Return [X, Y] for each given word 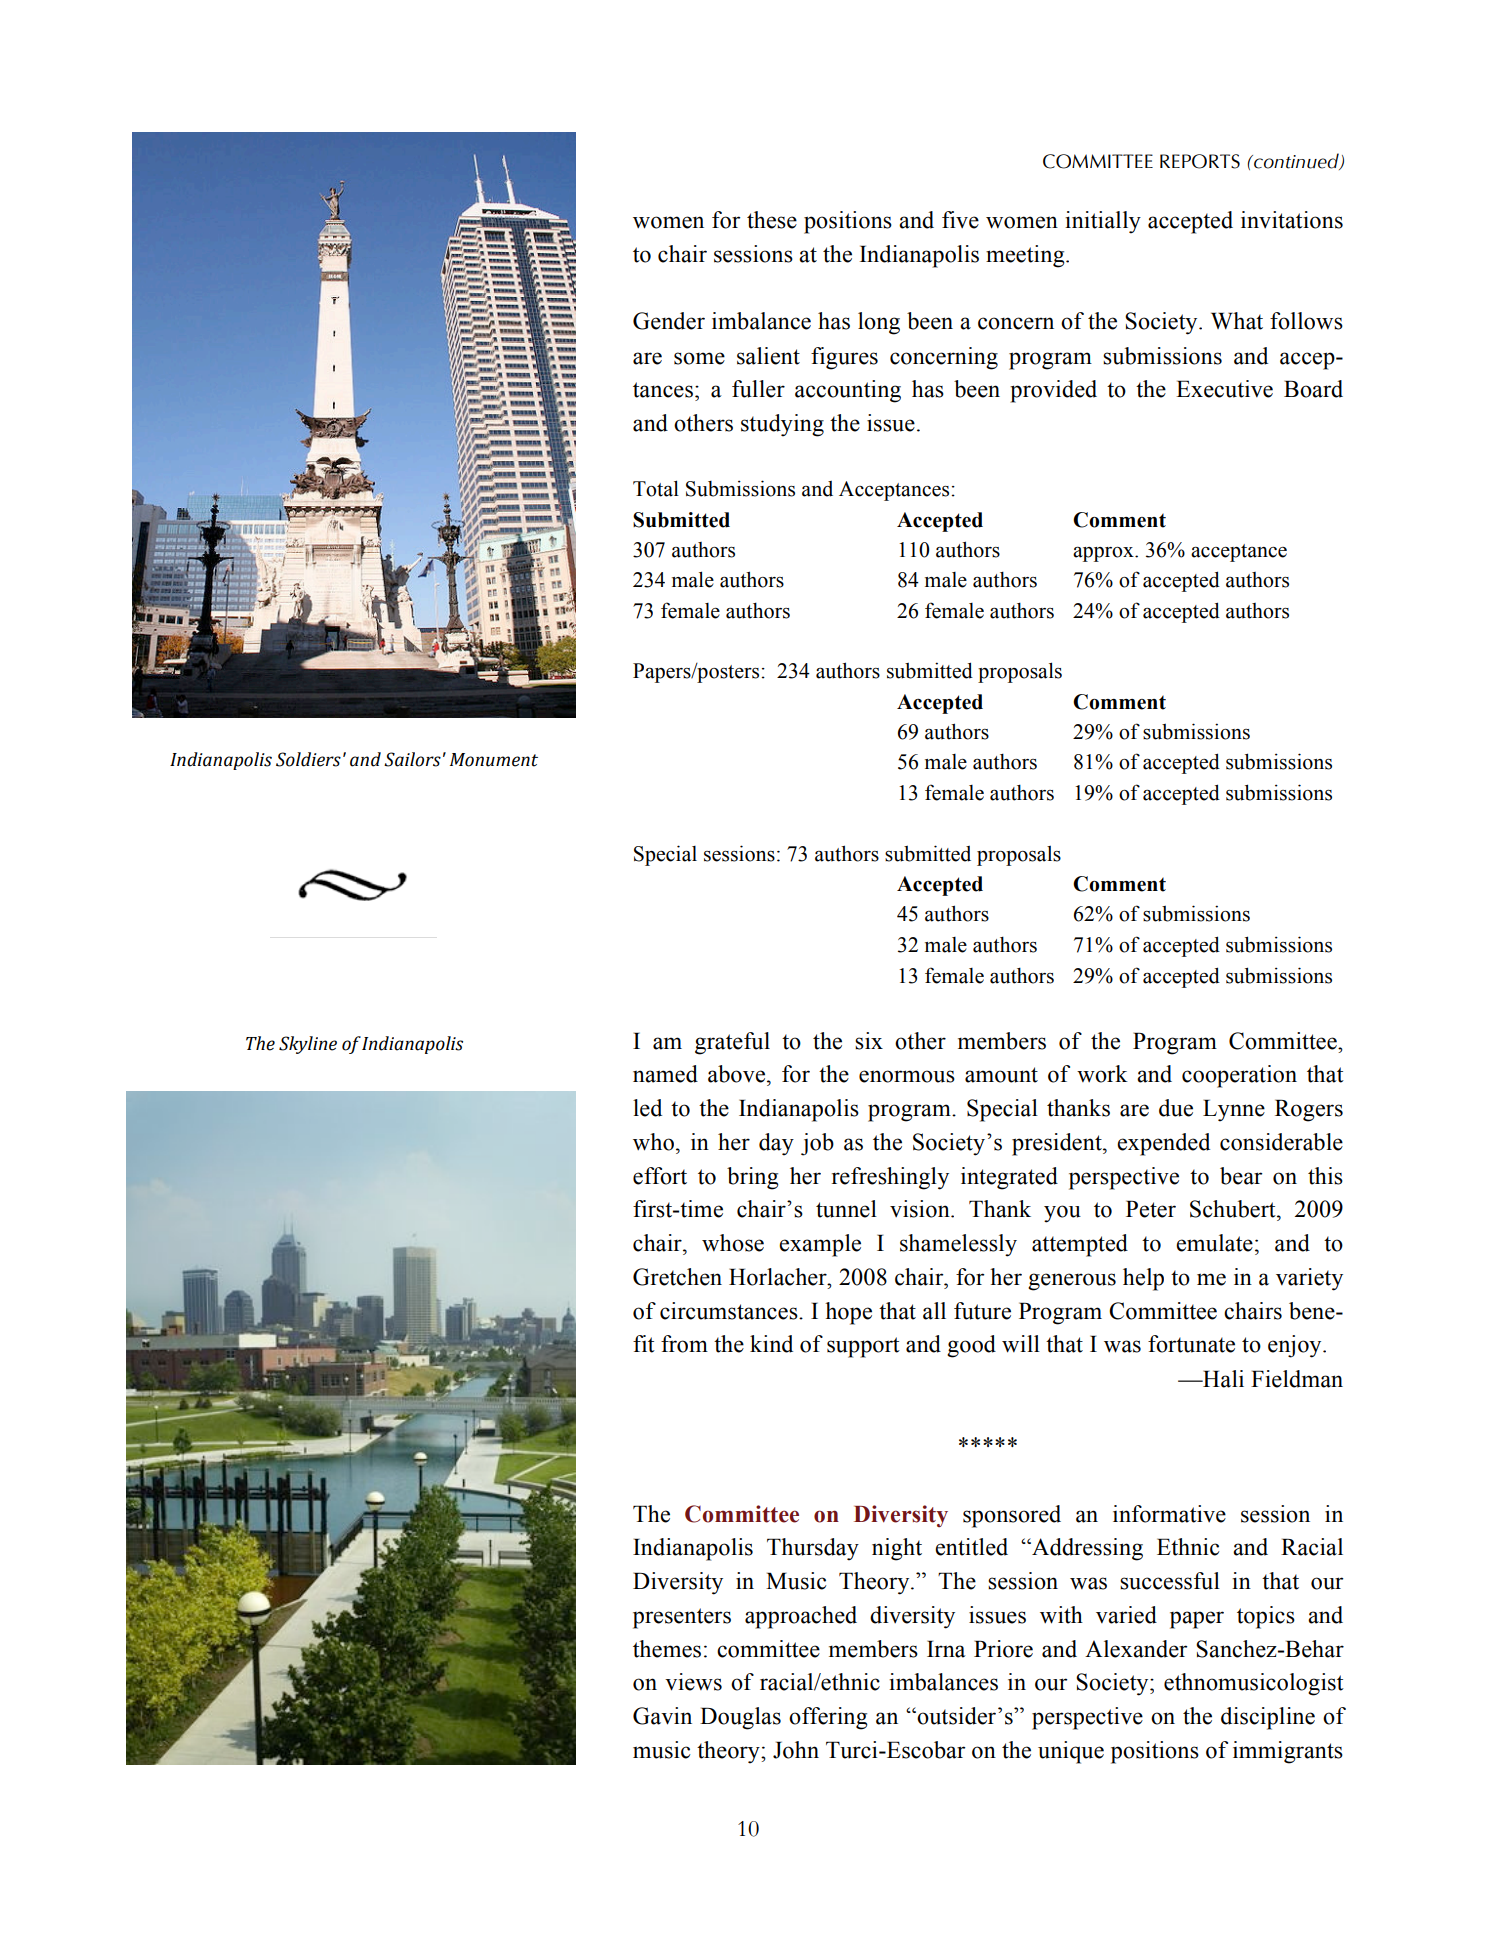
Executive [1224, 389]
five [960, 220]
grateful [732, 1043]
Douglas [740, 1718]
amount [1001, 1075]
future [982, 1311]
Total [656, 488]
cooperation [1239, 1076]
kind [771, 1344]
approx [1104, 554]
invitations [1292, 220]
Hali [1222, 1379]
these [772, 220]
